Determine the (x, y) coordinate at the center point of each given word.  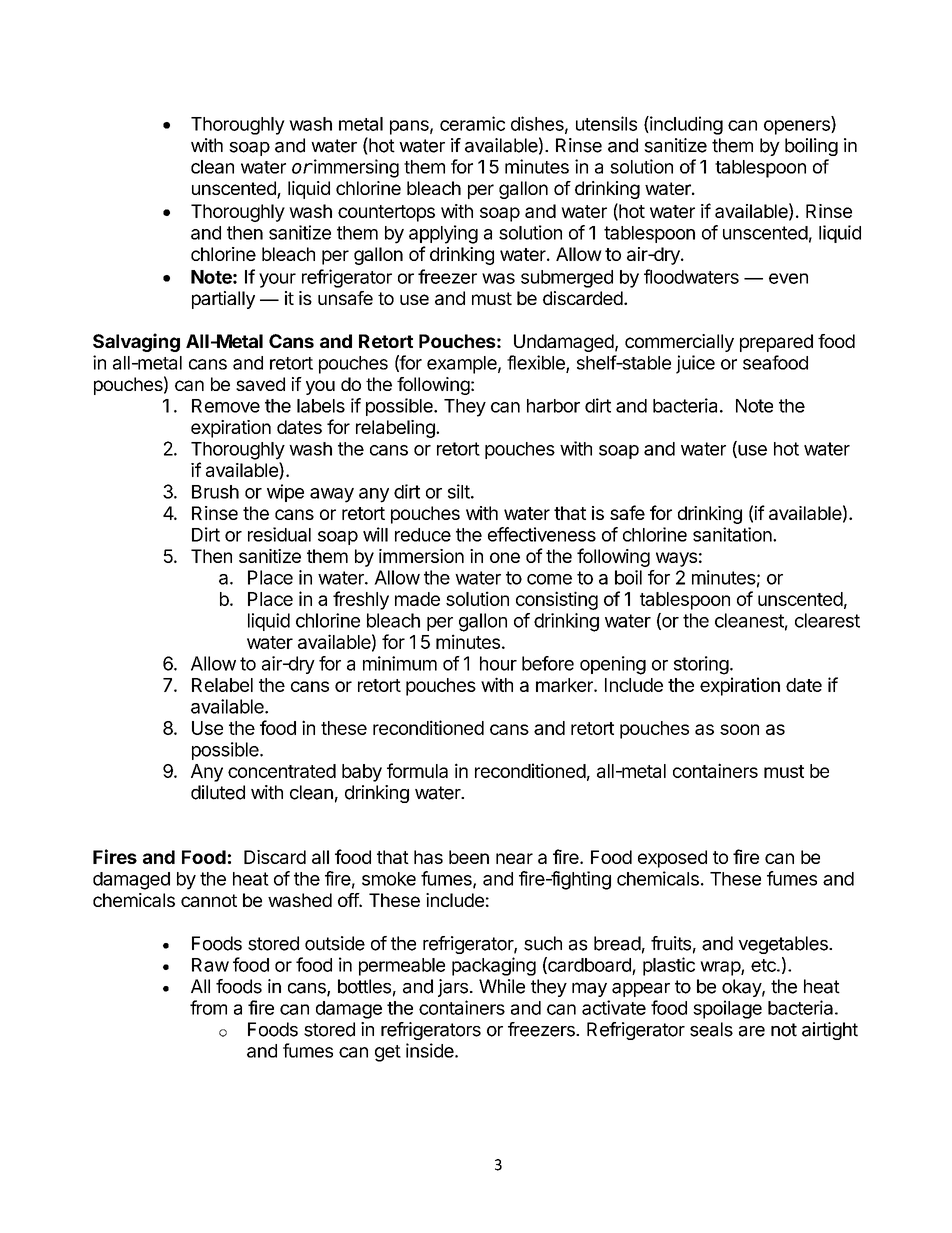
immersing (355, 168)
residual (279, 534)
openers (798, 127)
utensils (606, 123)
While (502, 986)
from (208, 1007)
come (549, 579)
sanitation (733, 534)
